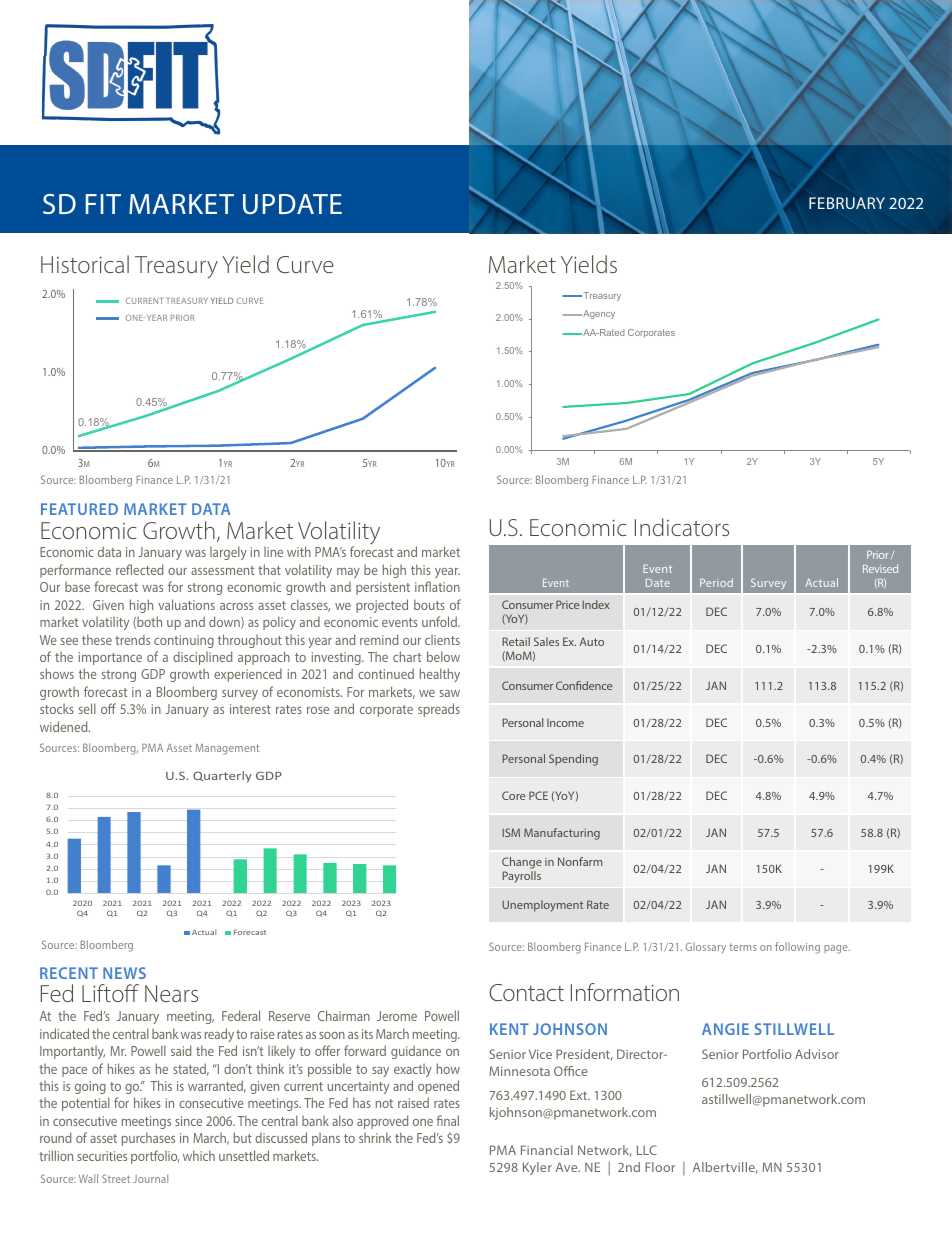 The image size is (952, 1233). Describe the element at coordinates (450, 693) in the page. I see `saw` at that location.
